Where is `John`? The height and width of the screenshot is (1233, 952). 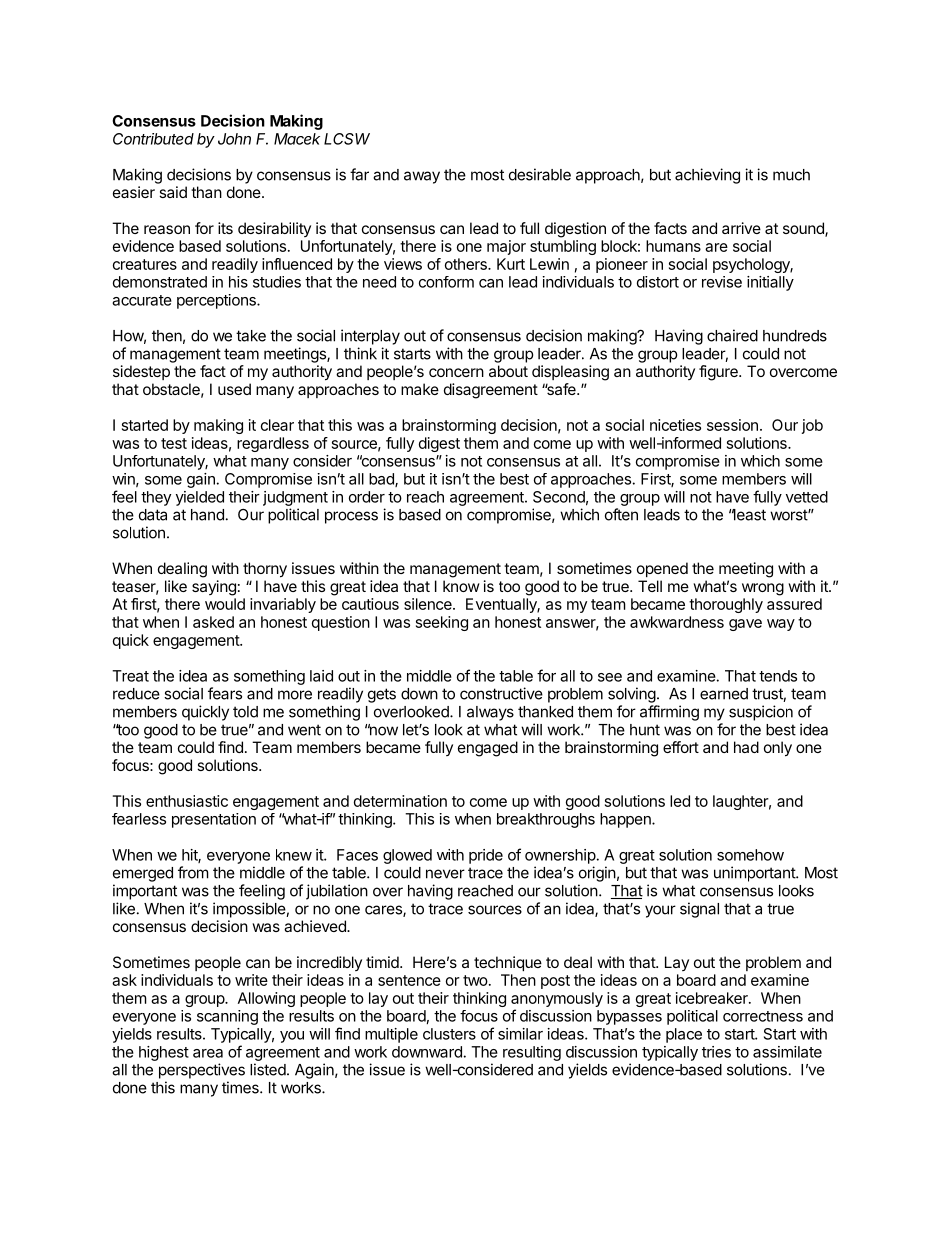
John is located at coordinates (234, 139).
